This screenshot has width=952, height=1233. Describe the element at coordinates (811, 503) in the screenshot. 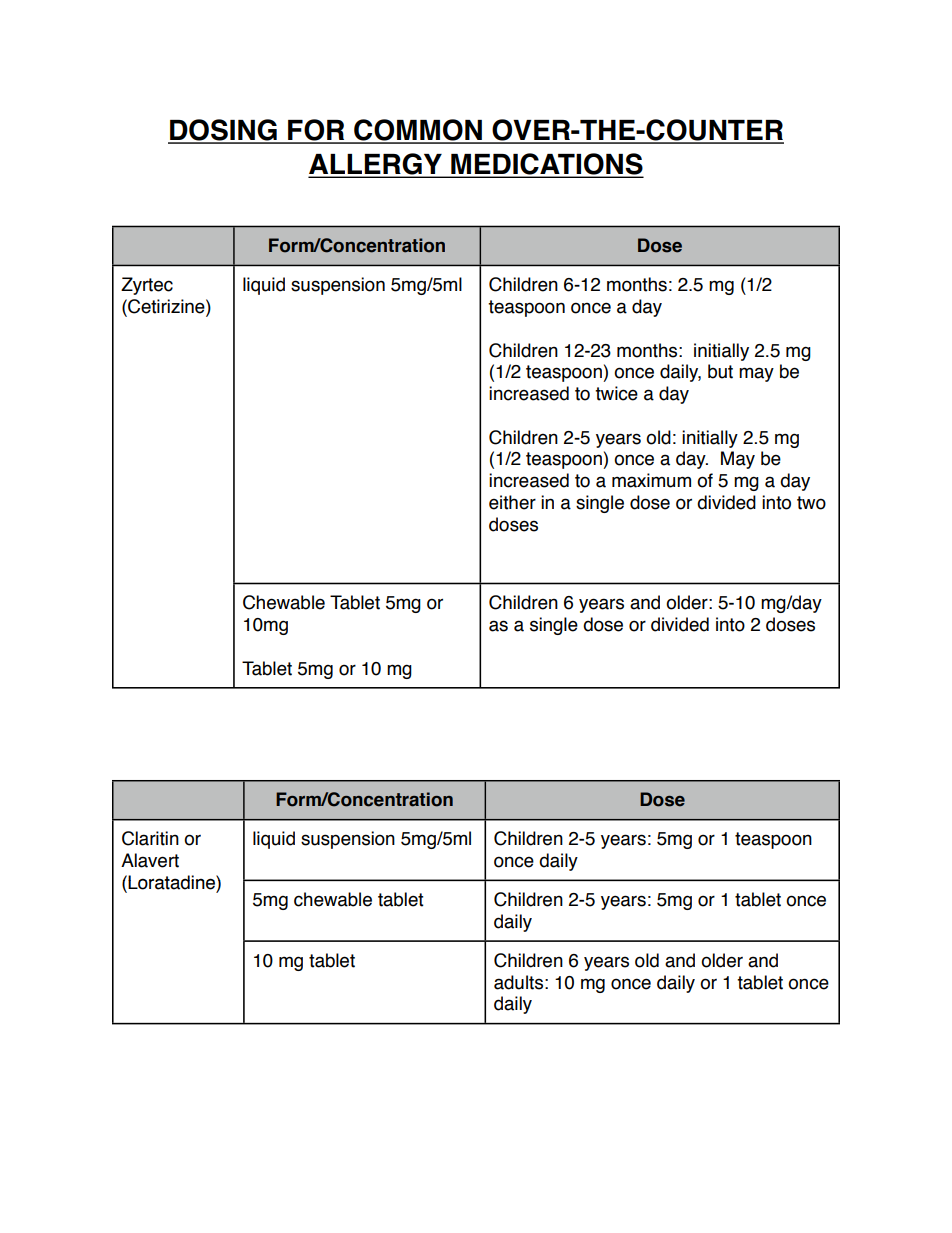

I see `two` at that location.
